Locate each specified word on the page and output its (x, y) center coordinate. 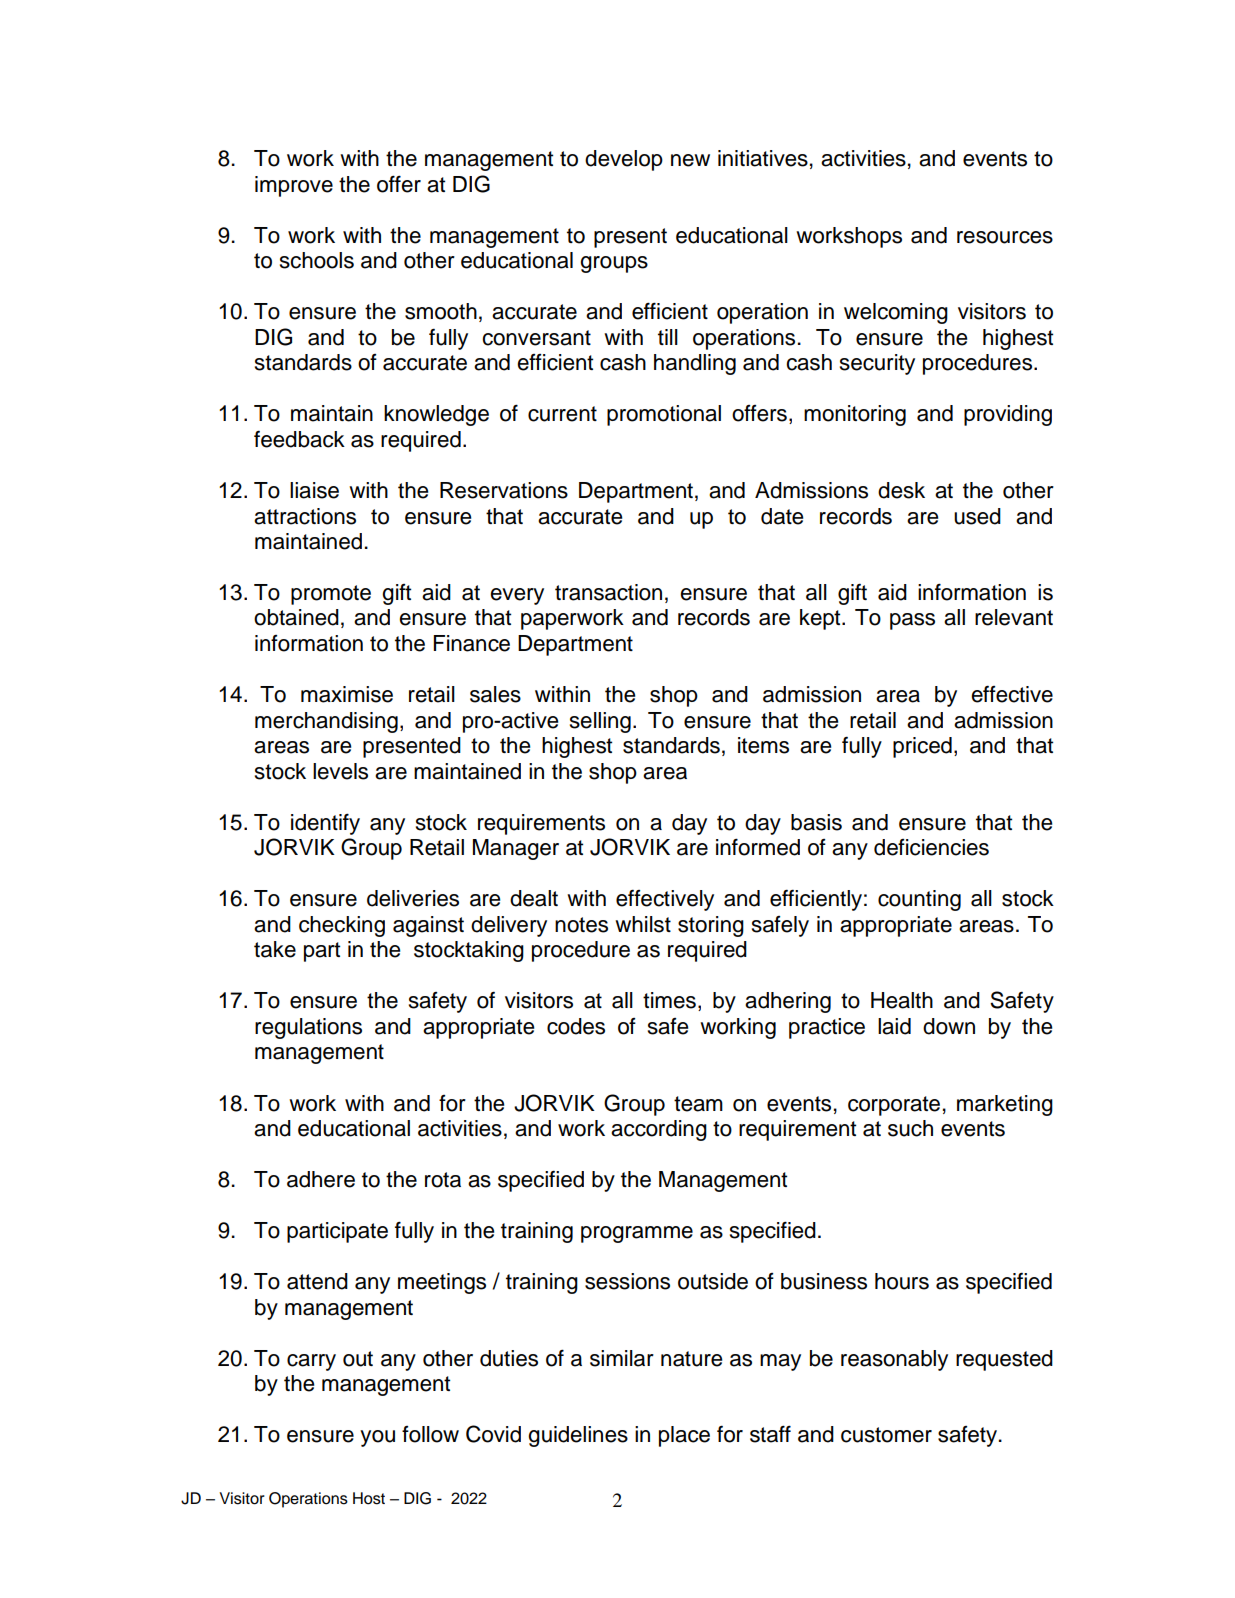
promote (331, 595)
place (684, 1436)
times (669, 1000)
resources (1005, 237)
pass (912, 621)
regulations (308, 1028)
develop (624, 160)
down (949, 1026)
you (377, 1438)
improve (294, 186)
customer (886, 1435)
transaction (608, 592)
